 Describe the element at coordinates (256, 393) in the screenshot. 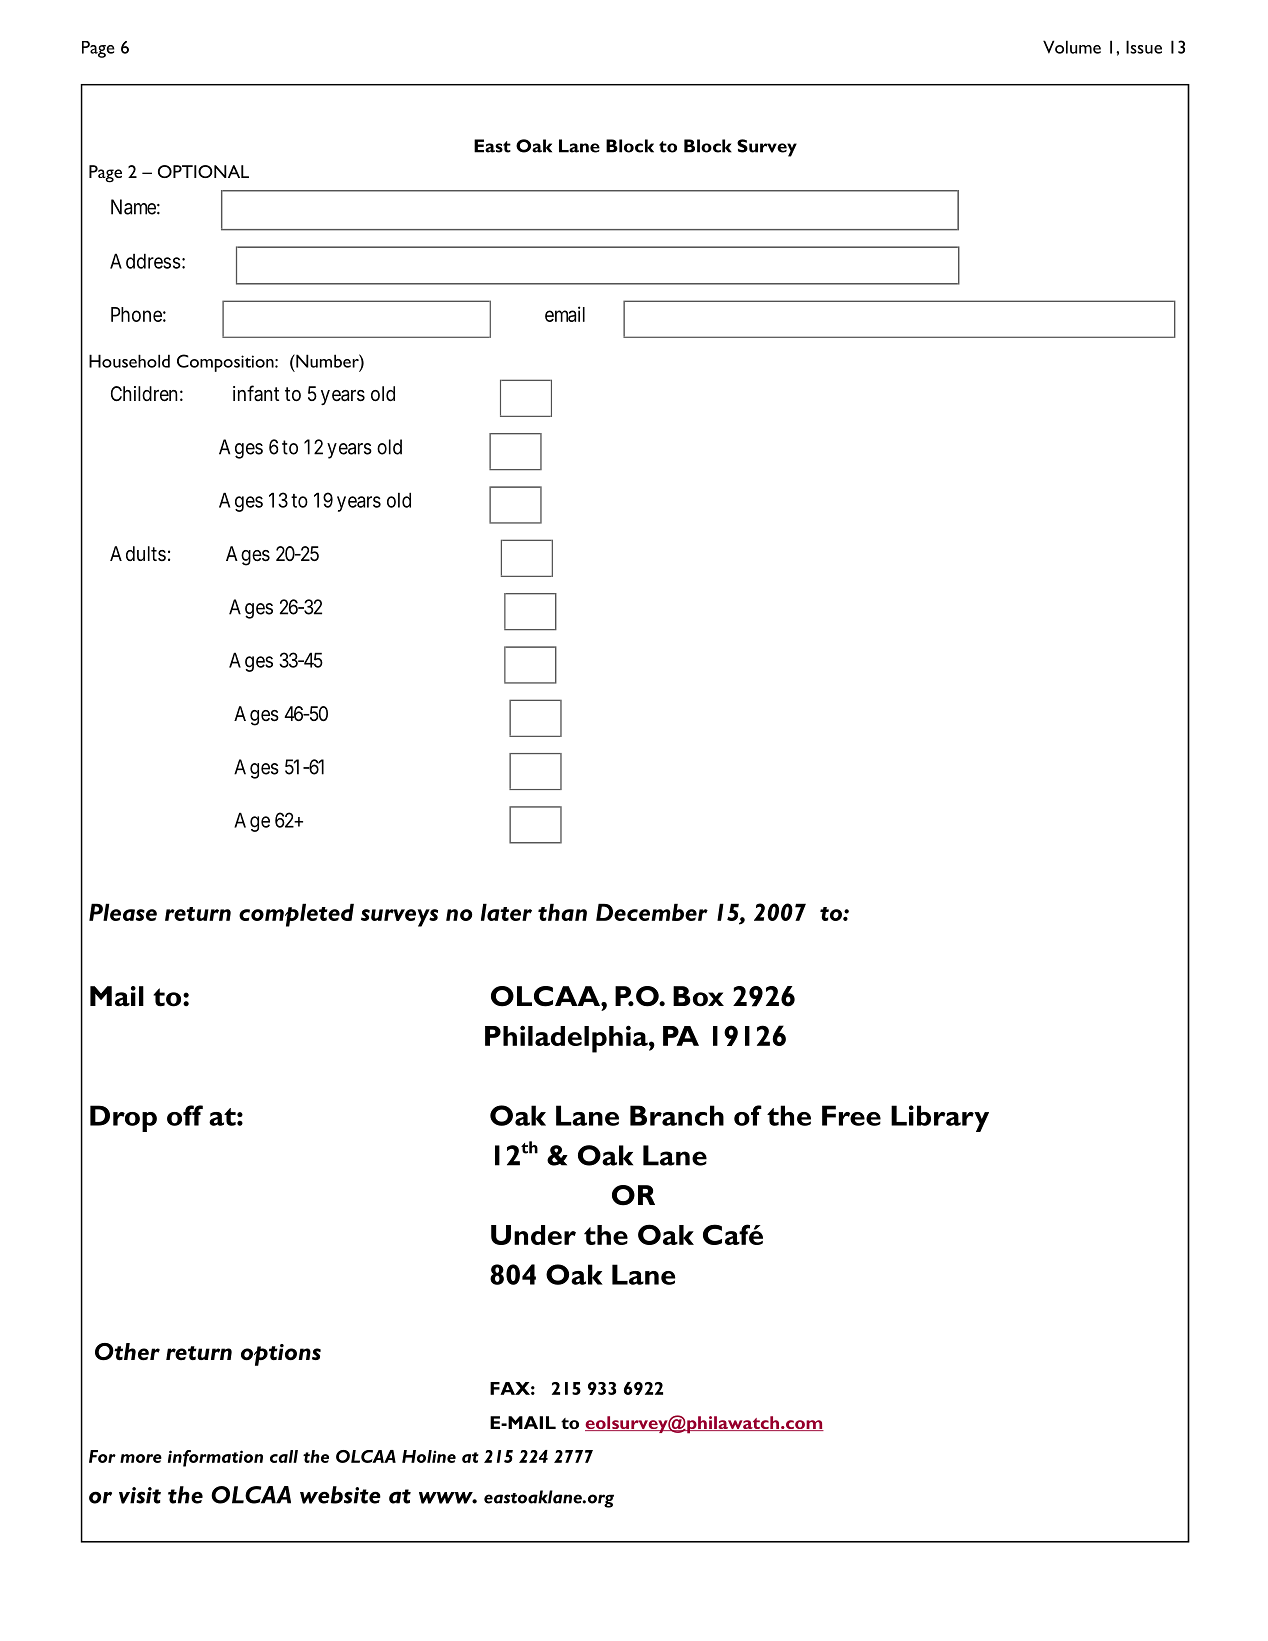

I see `infant` at that location.
